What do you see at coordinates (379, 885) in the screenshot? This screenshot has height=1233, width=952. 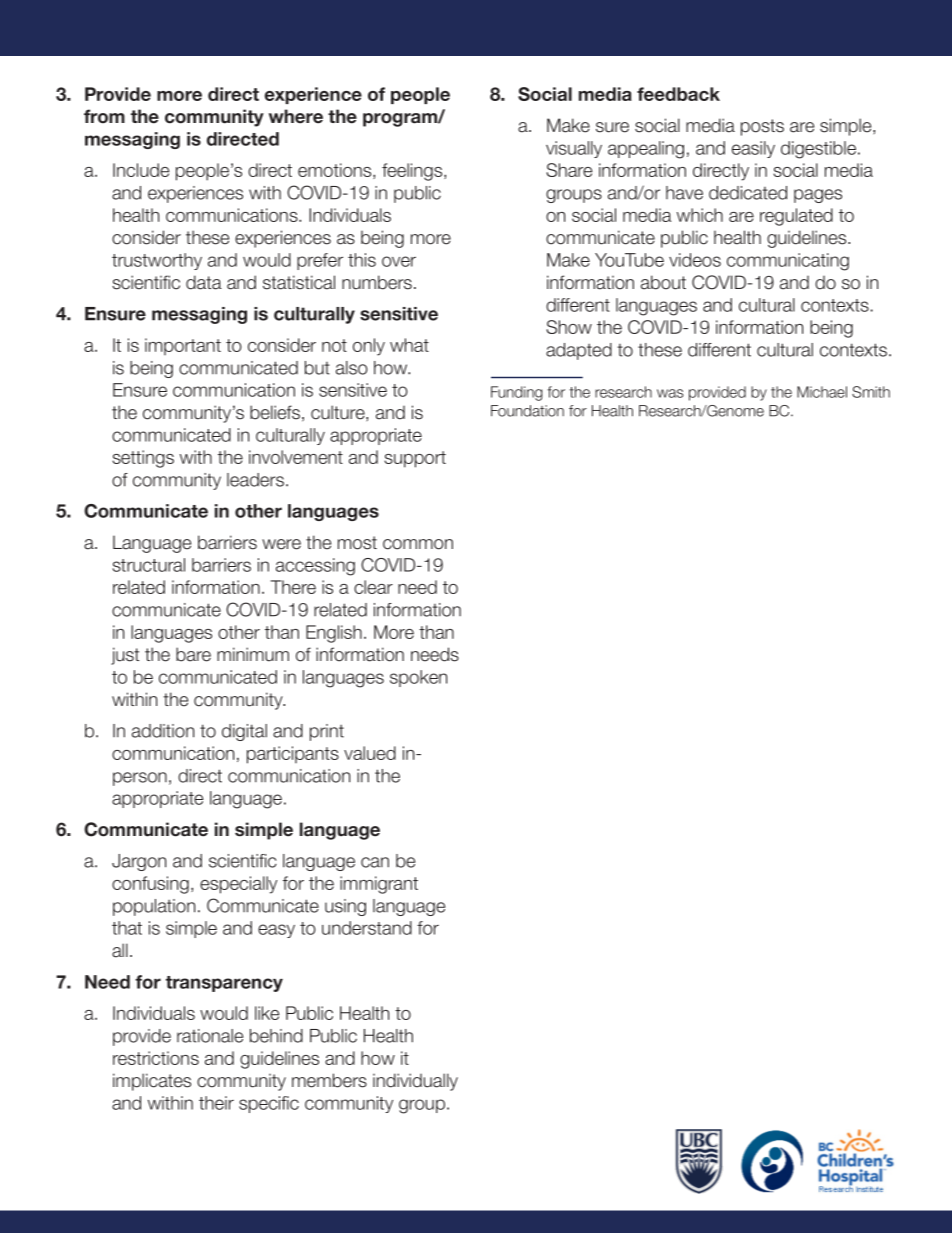 I see `immigrant` at bounding box center [379, 885].
